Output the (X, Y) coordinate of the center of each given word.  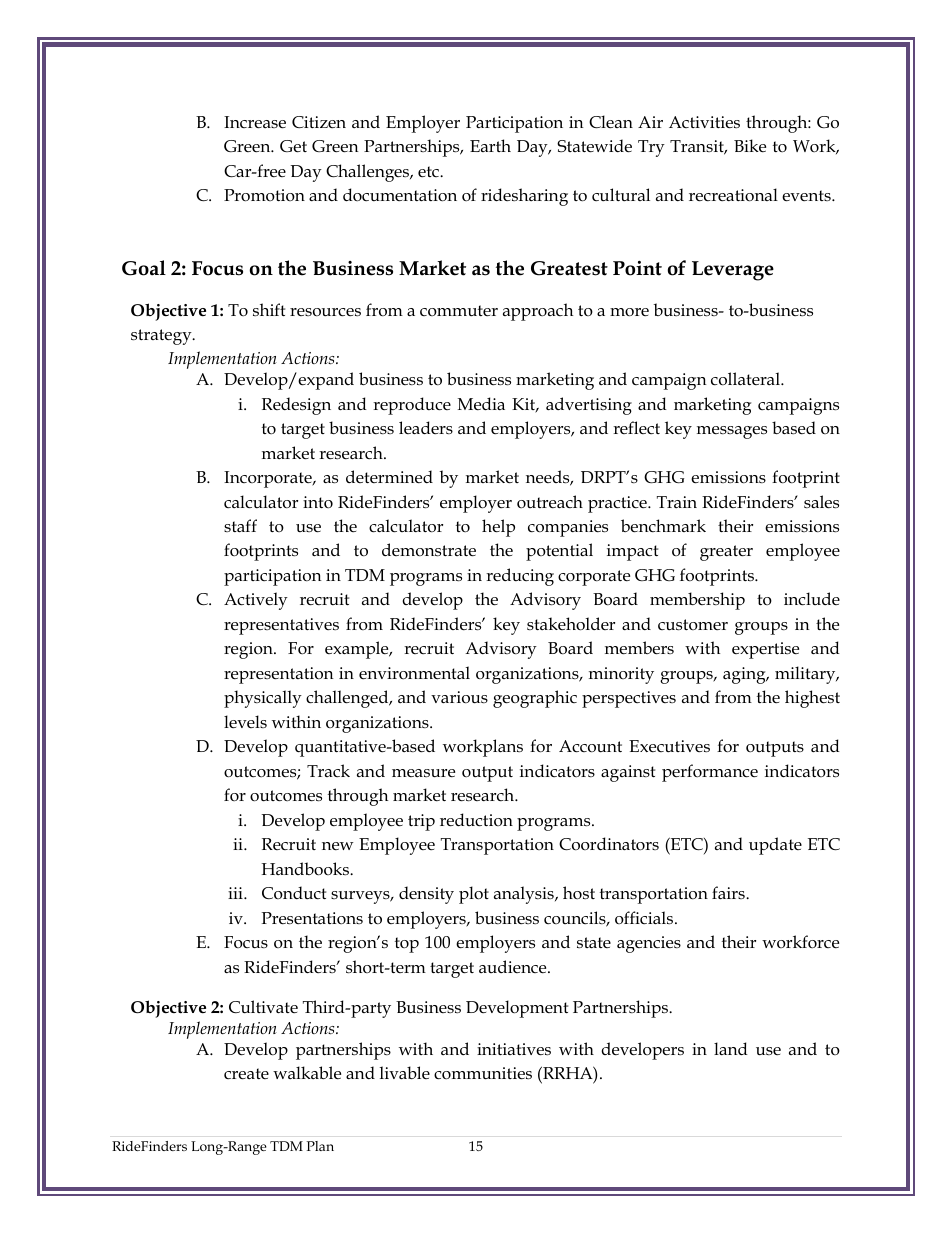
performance (710, 773)
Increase (255, 122)
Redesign (296, 406)
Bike (750, 146)
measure (423, 773)
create (246, 1074)
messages (732, 432)
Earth (490, 145)
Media (481, 404)
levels (245, 721)
